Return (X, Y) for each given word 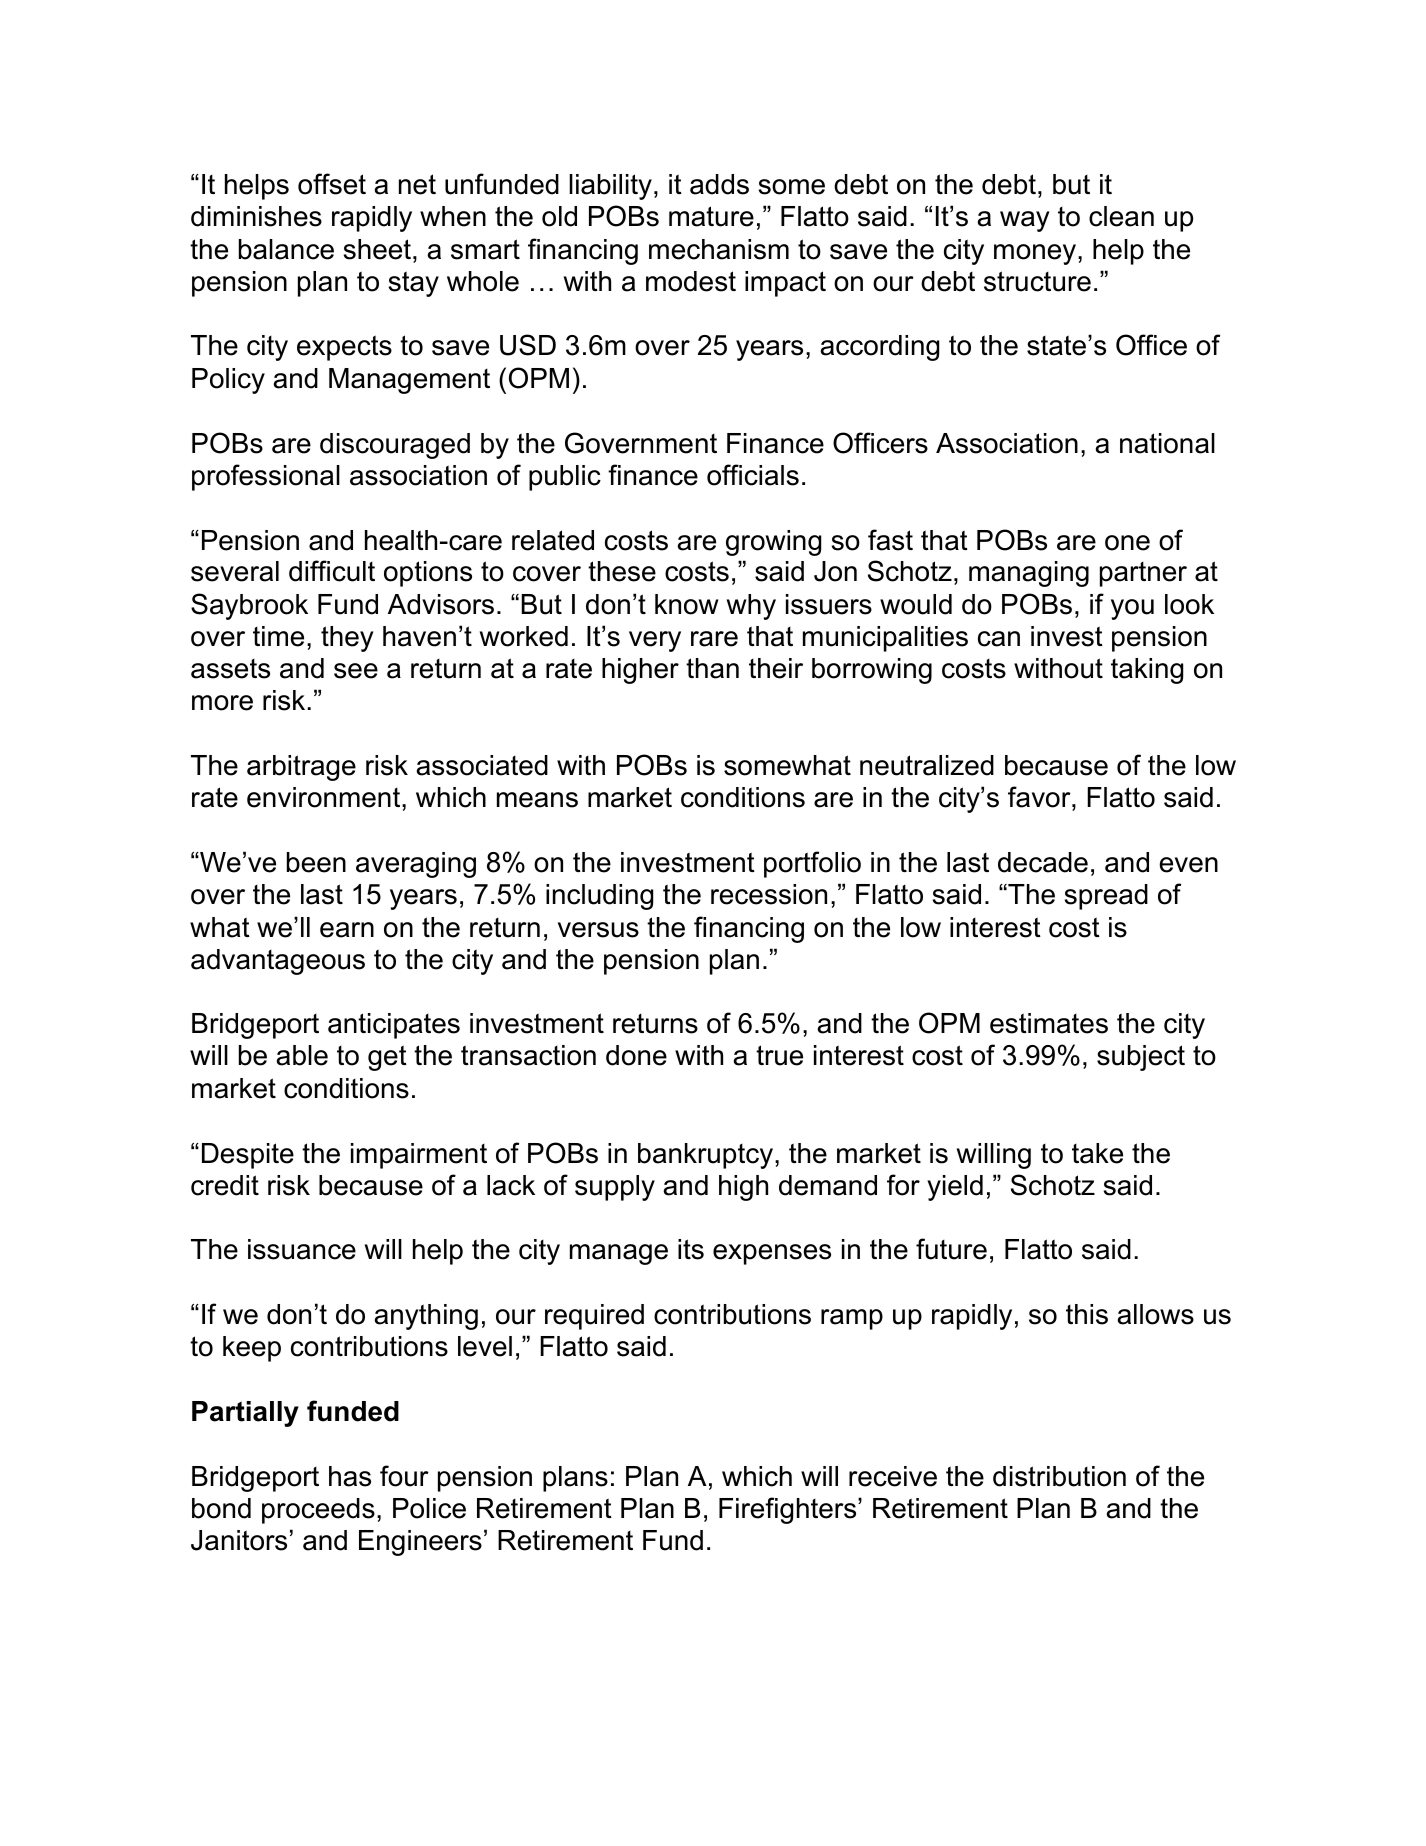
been (316, 862)
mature (711, 216)
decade (1043, 862)
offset (332, 184)
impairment (419, 1156)
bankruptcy (705, 1156)
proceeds (318, 1511)
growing (773, 543)
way (1025, 221)
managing (1029, 574)
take (1097, 1153)
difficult (332, 571)
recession (769, 894)
